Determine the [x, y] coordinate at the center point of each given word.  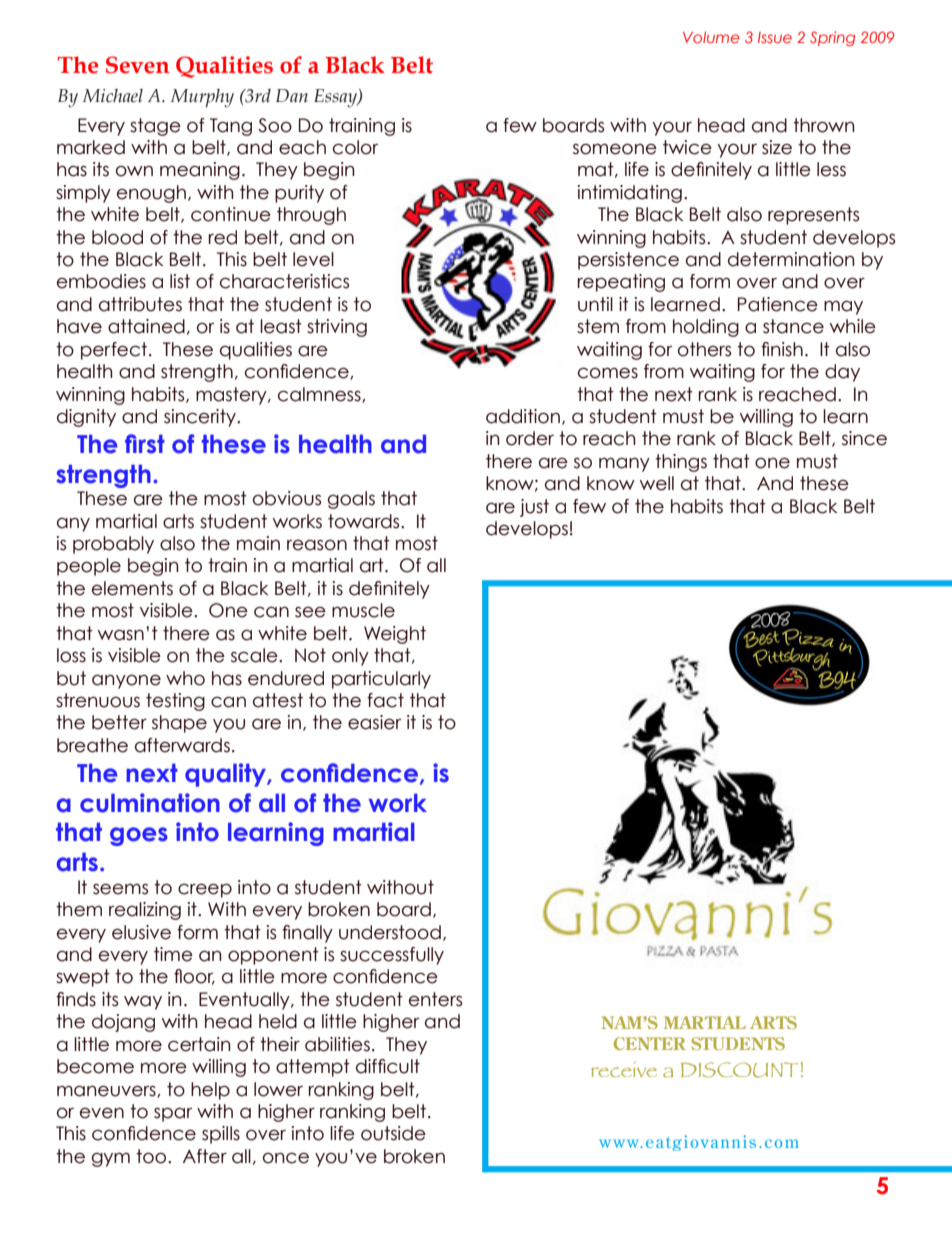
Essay [336, 98]
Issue [775, 37]
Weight [395, 635]
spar [173, 1114]
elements [132, 588]
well [657, 483]
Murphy [202, 98]
